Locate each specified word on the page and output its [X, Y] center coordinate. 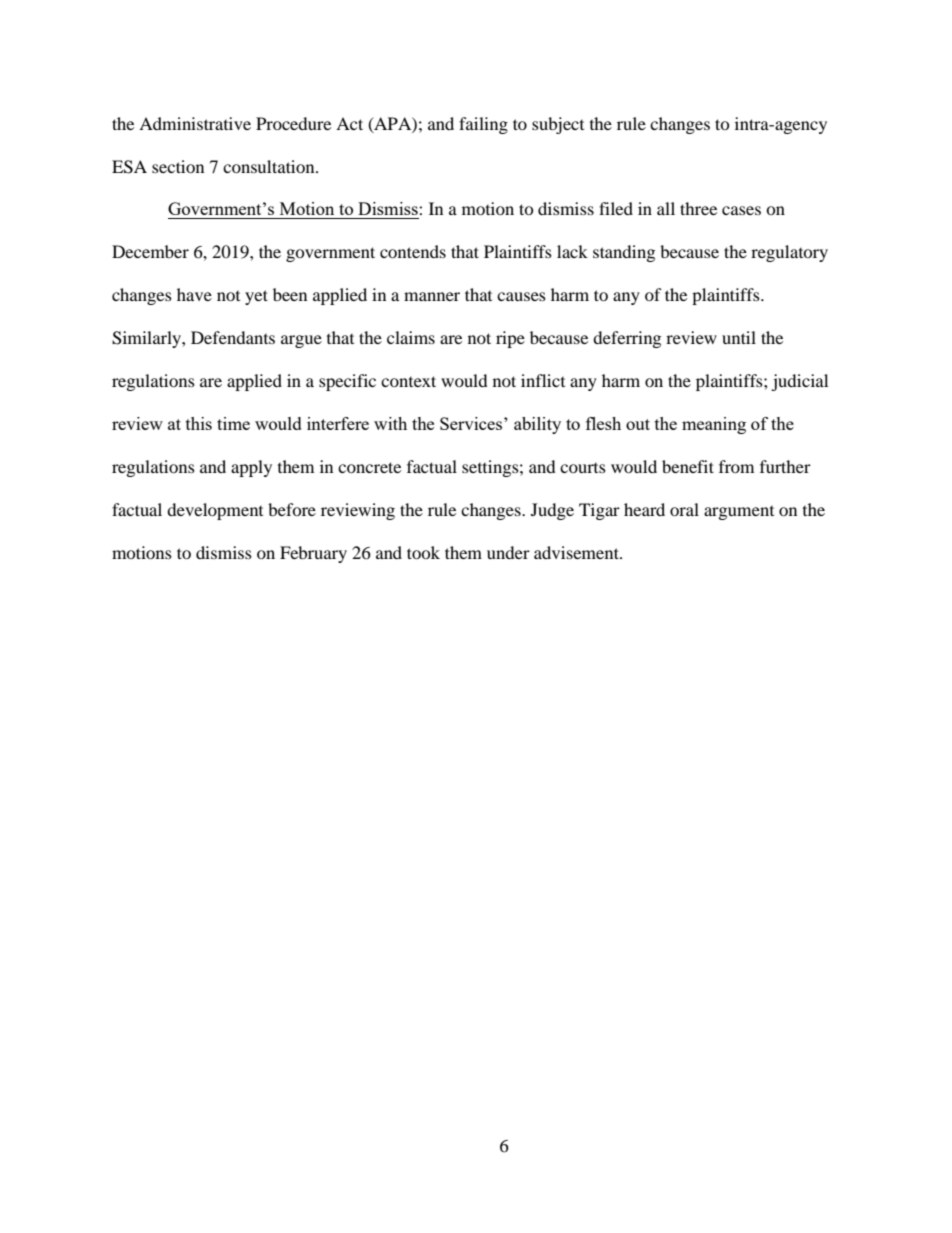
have [194, 294]
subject [558, 125]
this [199, 423]
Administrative [195, 123]
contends [413, 251]
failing [483, 125]
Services [472, 423]
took [423, 552]
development [215, 511]
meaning [714, 425]
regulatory [789, 253]
